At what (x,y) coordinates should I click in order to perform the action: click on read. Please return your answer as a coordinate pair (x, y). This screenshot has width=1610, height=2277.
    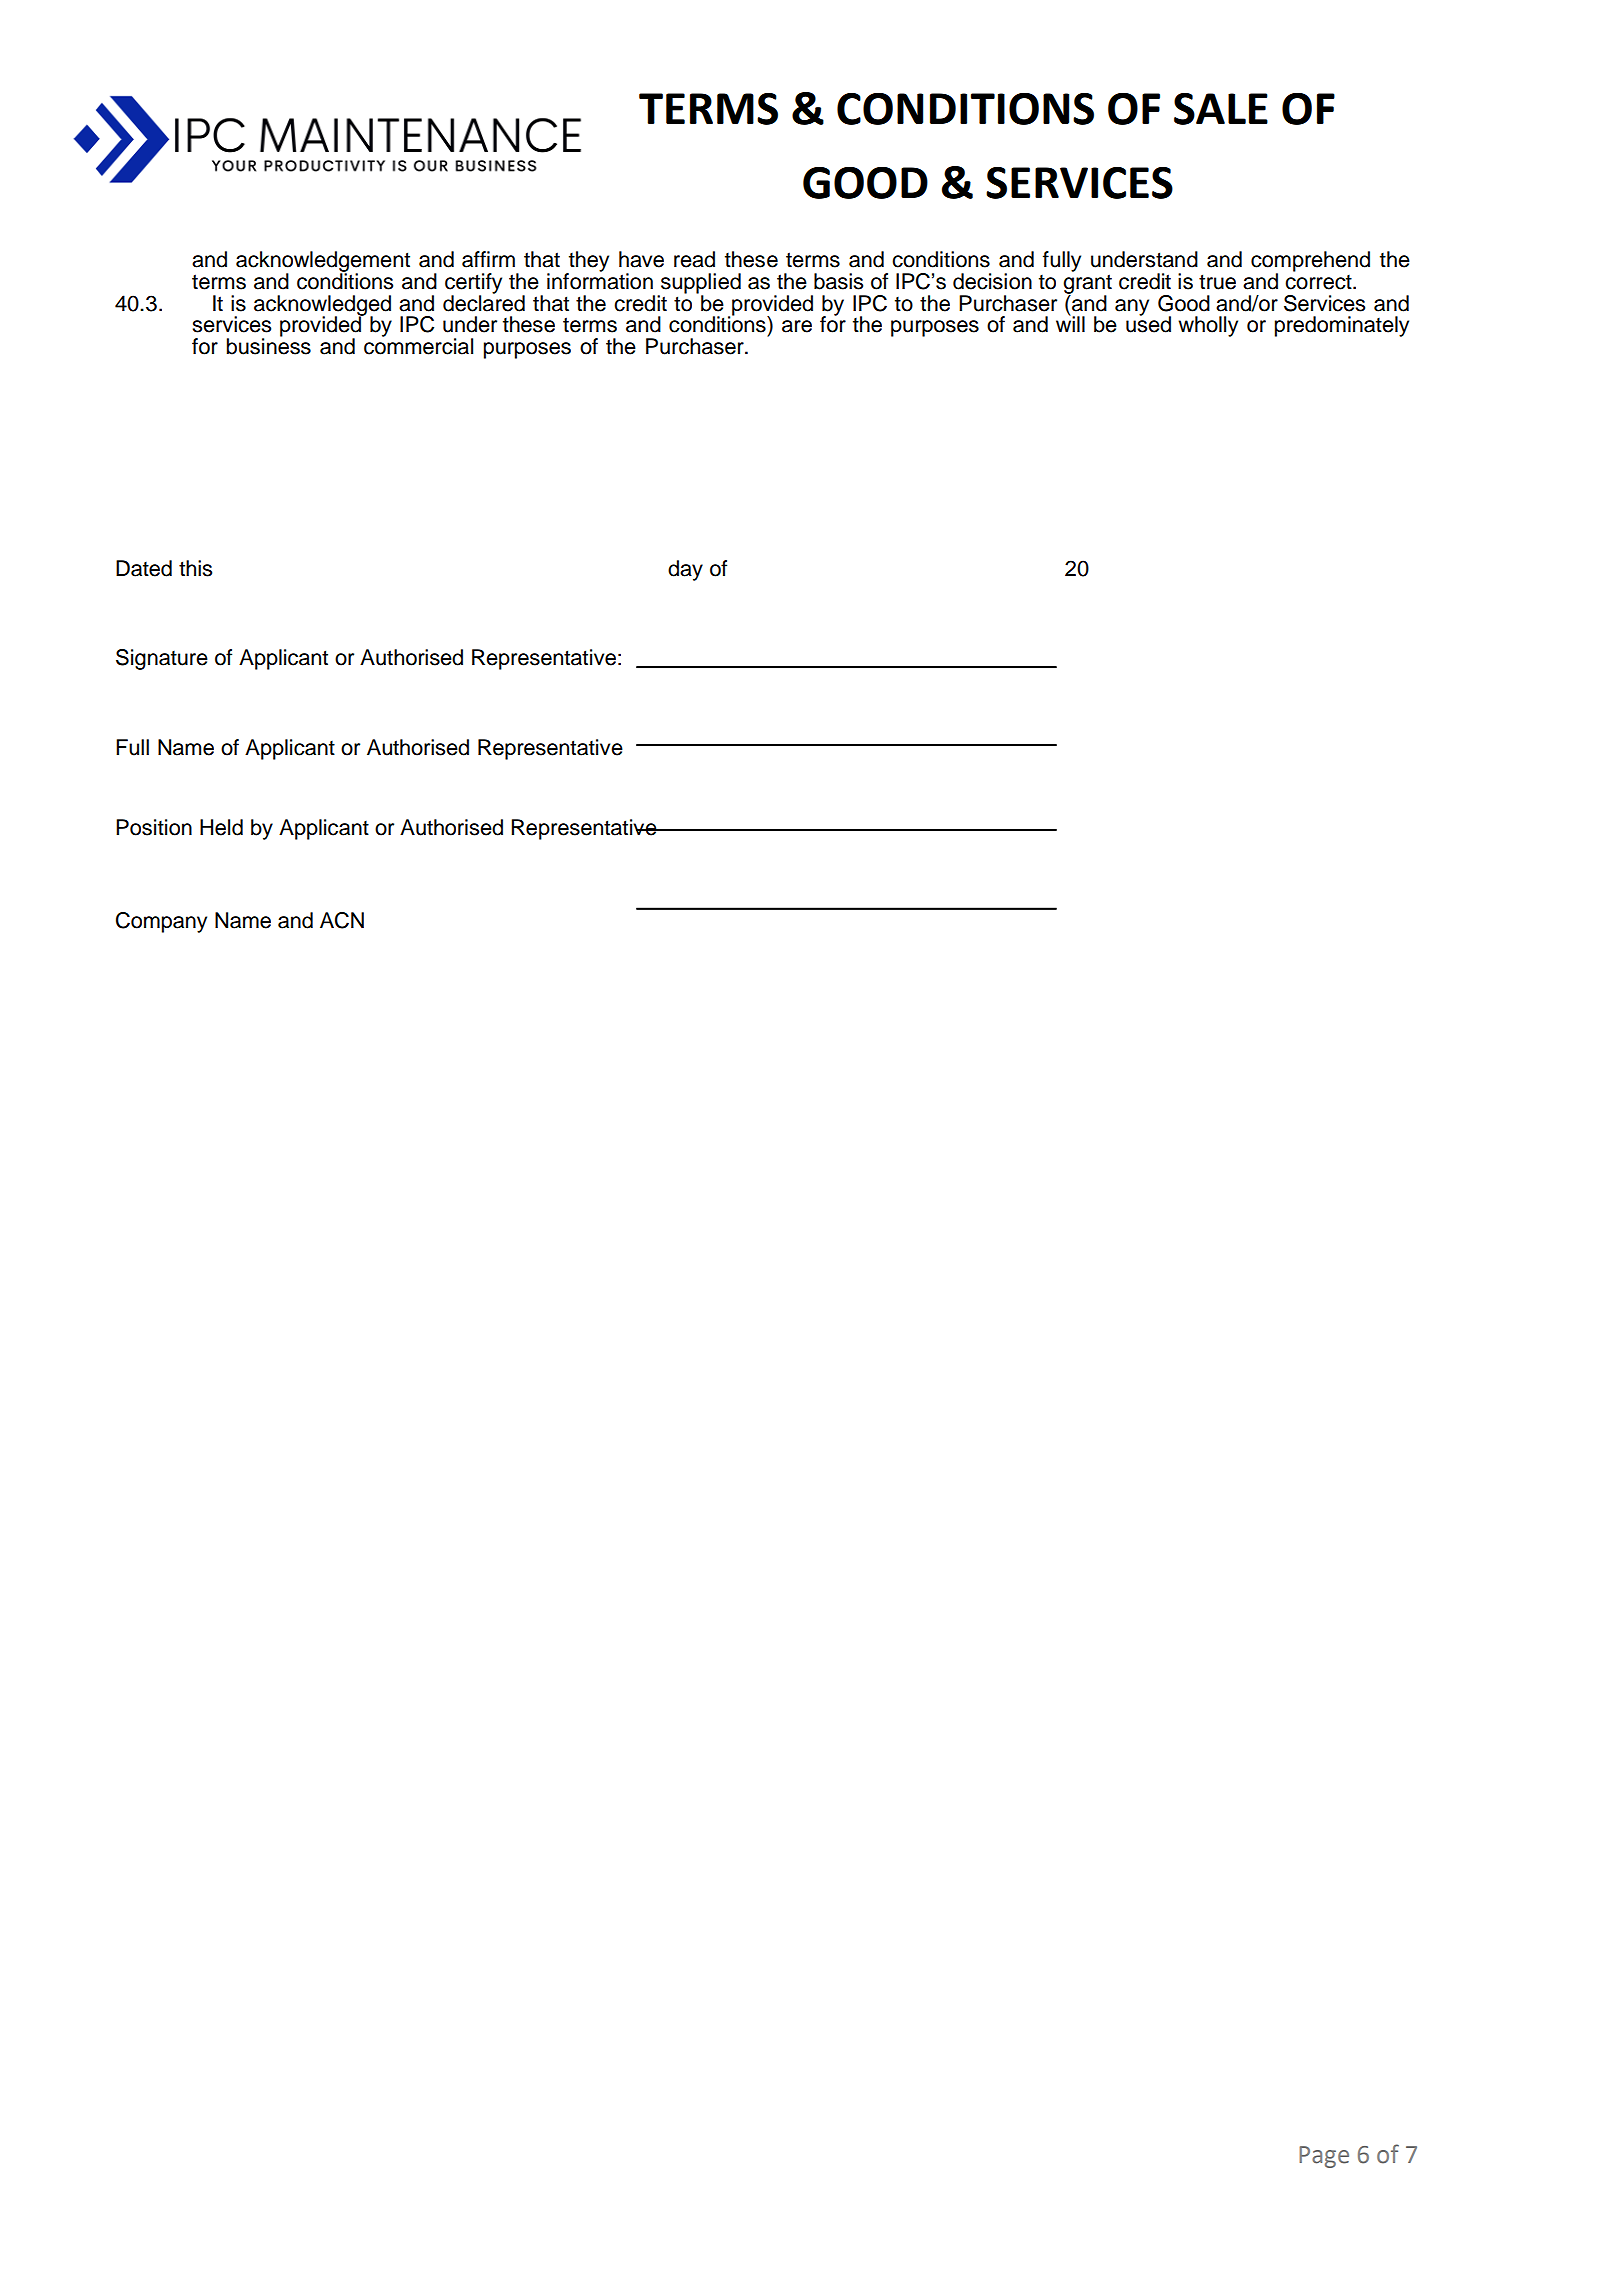
    Looking at the image, I should click on (694, 259).
